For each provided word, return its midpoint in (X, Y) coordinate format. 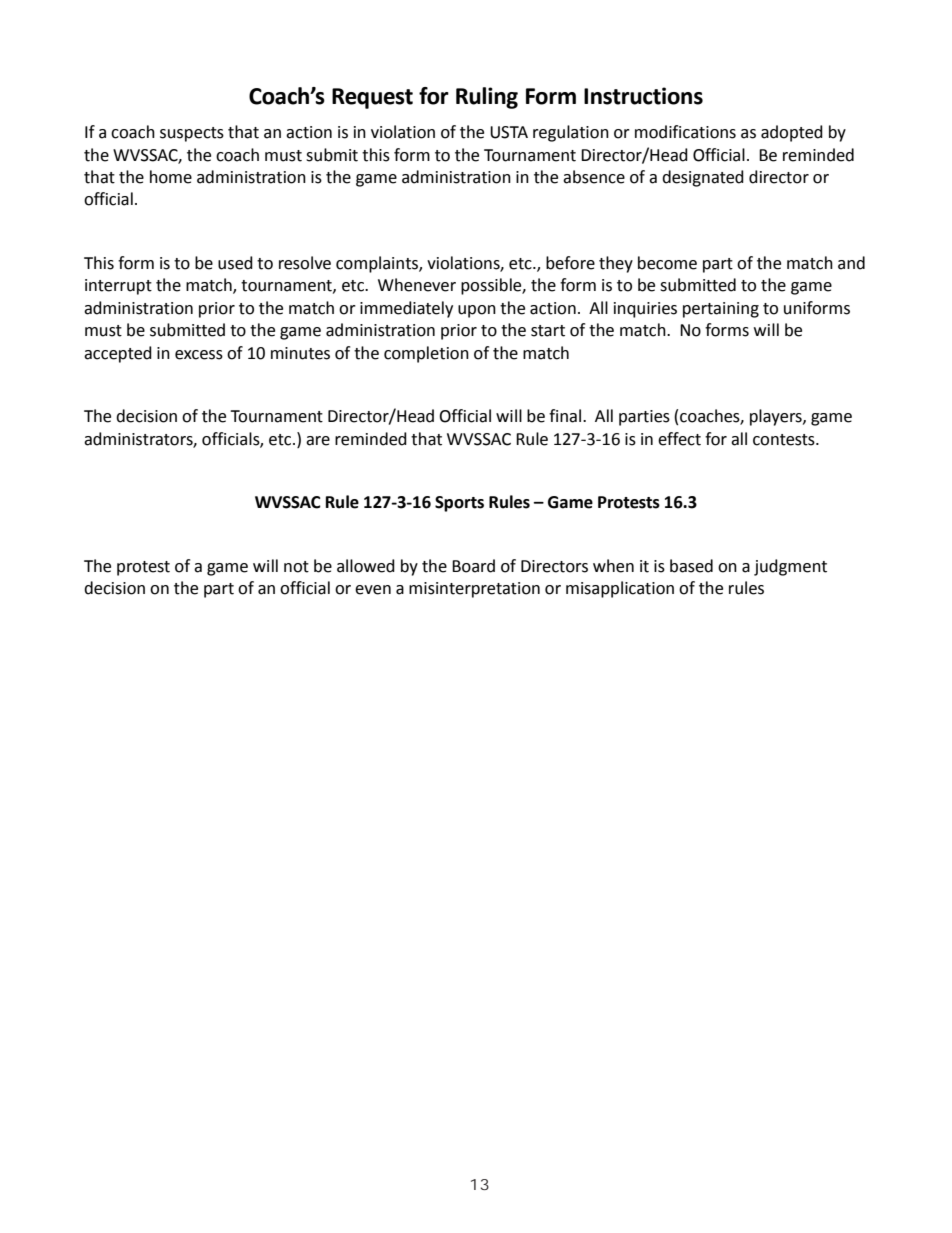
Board (473, 566)
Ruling (487, 98)
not (296, 567)
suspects (192, 134)
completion (426, 354)
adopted (792, 133)
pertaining (721, 310)
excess (199, 355)
